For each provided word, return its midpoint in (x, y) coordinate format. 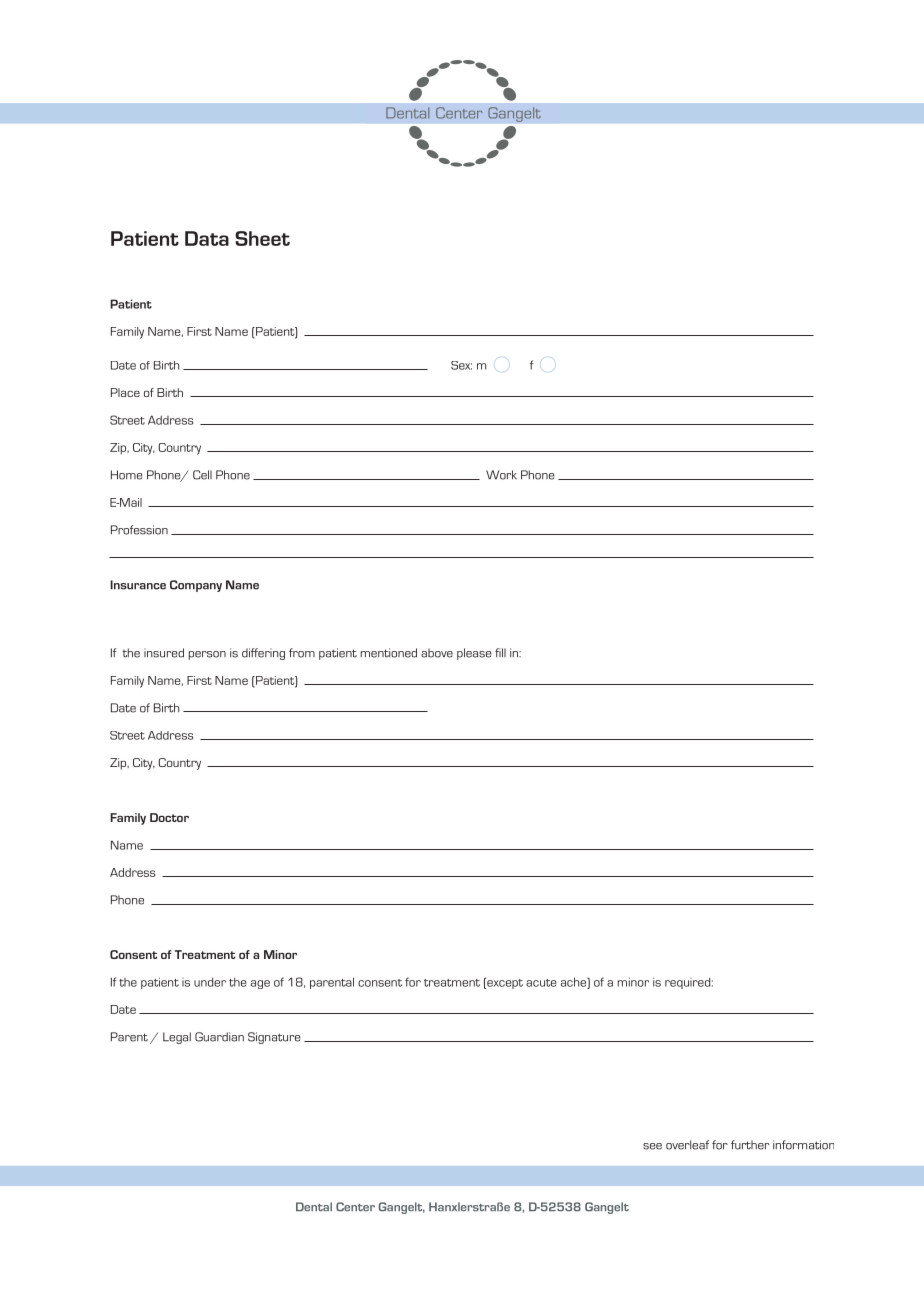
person (207, 655)
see (652, 1146)
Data (207, 238)
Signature (274, 1038)
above (437, 653)
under (210, 982)
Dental (314, 1207)
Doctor (169, 817)
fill (500, 653)
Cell (202, 475)
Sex (461, 365)
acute (541, 983)
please (474, 654)
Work (501, 475)
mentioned (389, 653)
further (750, 1145)
